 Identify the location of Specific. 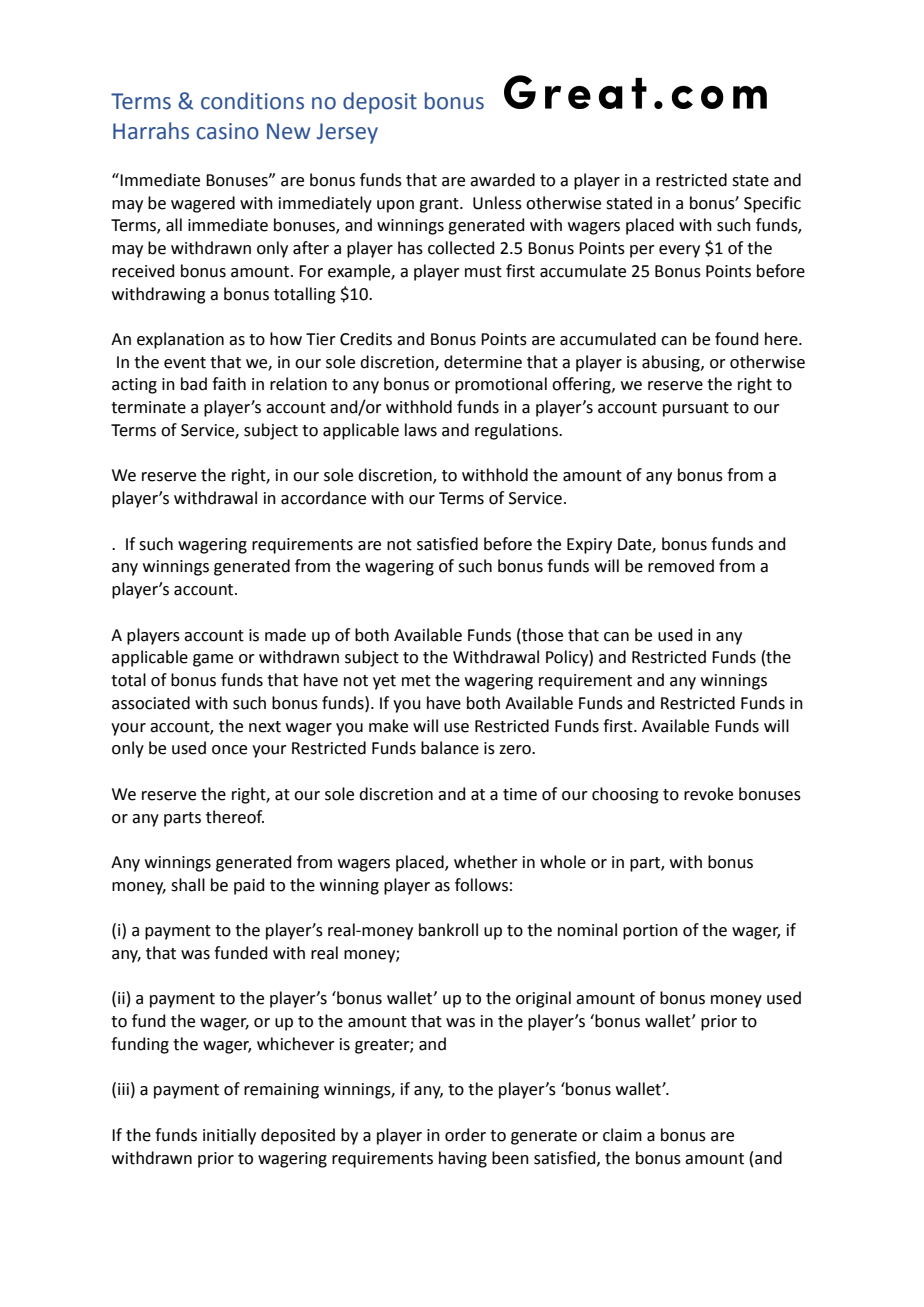
(772, 204).
